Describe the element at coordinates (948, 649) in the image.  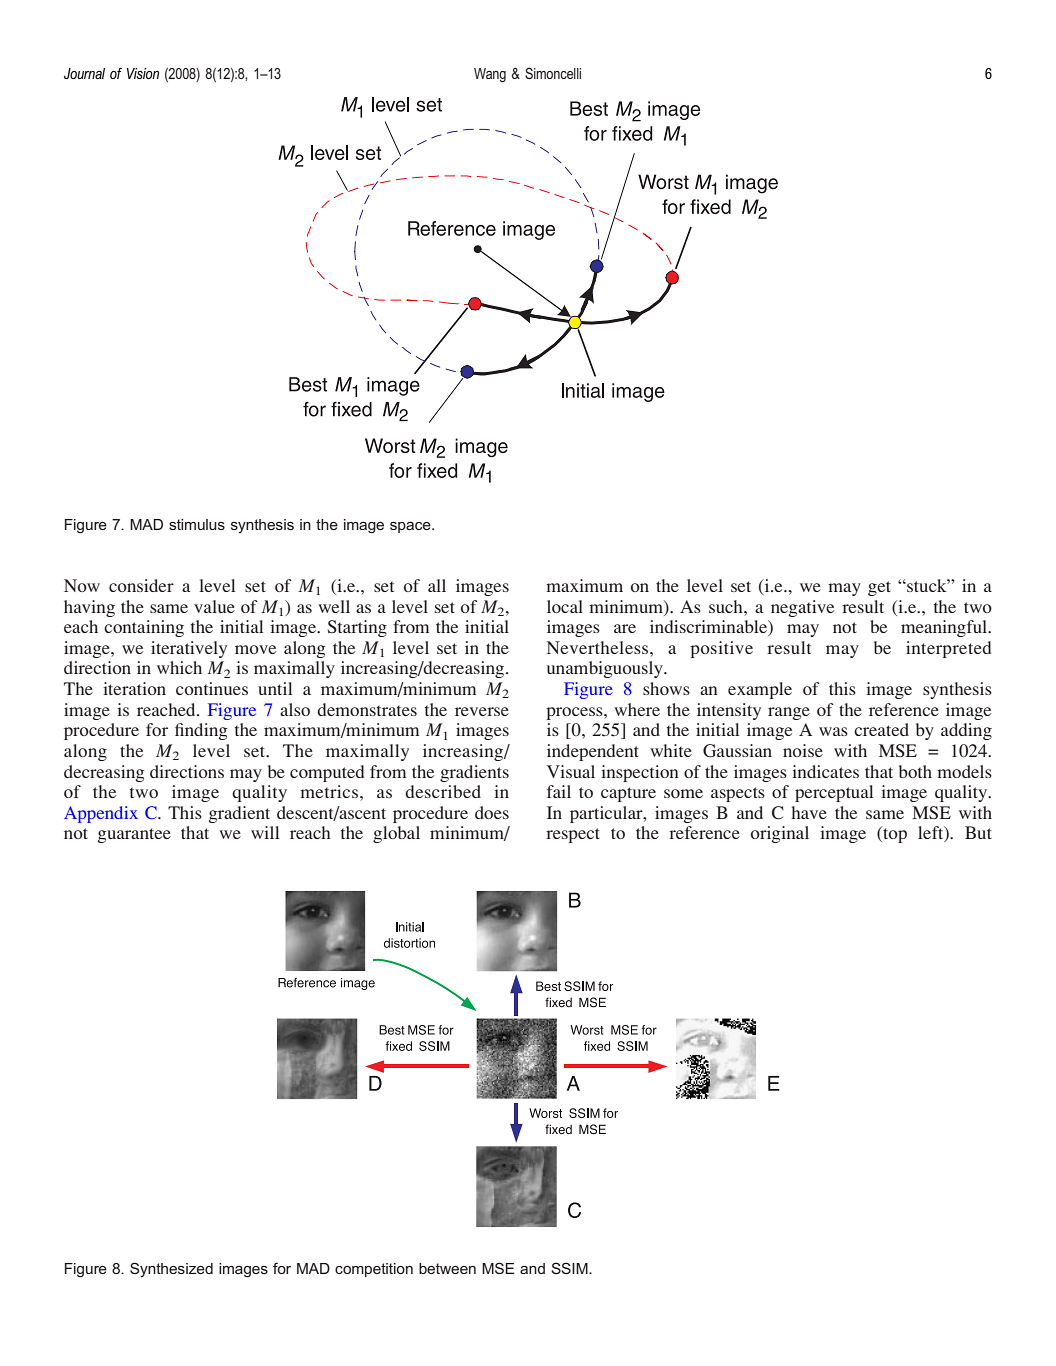
I see `interpreted` at that location.
